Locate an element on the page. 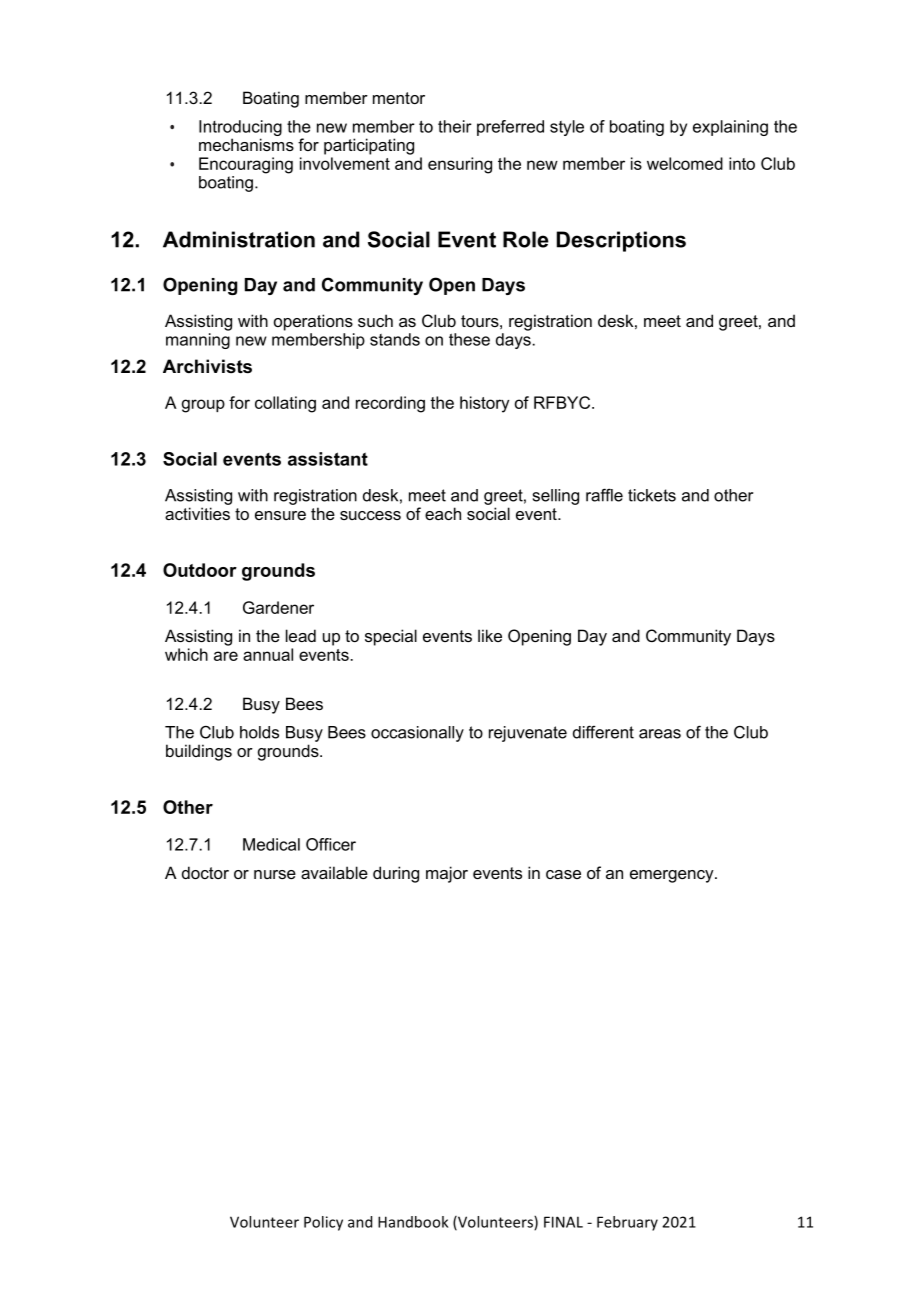  areas is located at coordinates (660, 734).
